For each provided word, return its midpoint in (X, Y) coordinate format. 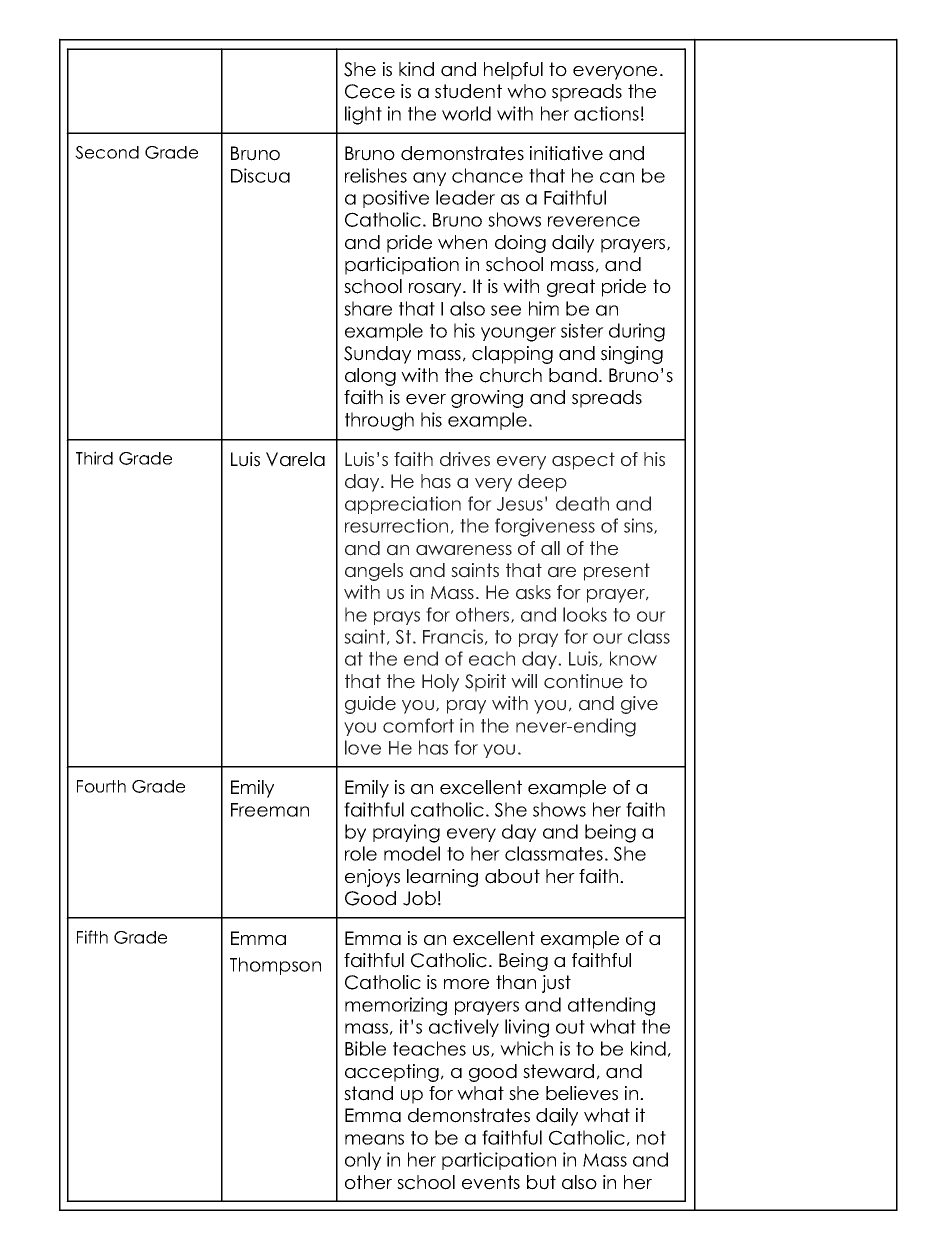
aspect (583, 461)
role (361, 853)
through (379, 421)
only (363, 1161)
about (512, 876)
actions (606, 113)
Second (107, 152)
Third (94, 458)
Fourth (101, 786)
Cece (370, 91)
